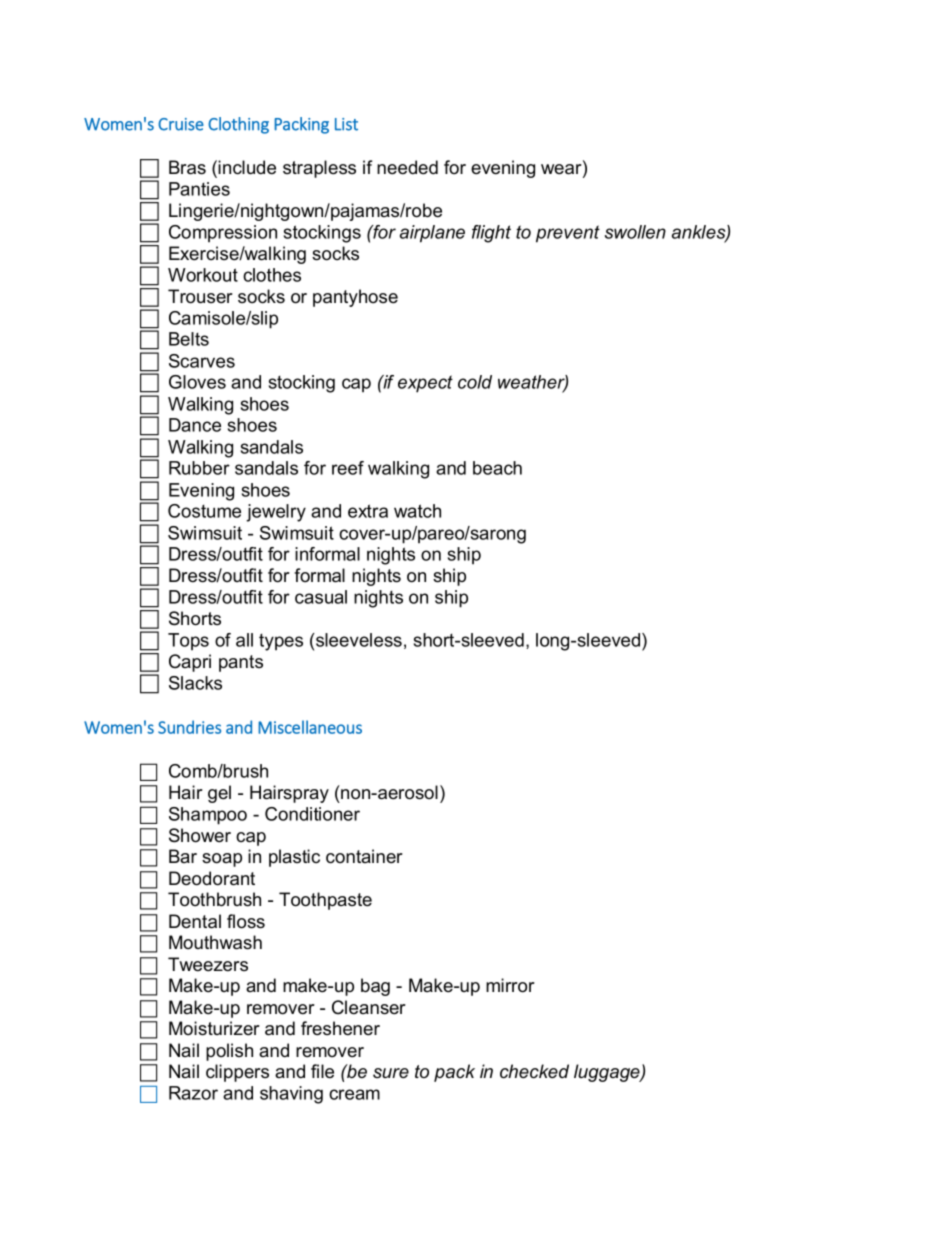 This document has height=1233, width=952. I want to click on needed, so click(407, 167).
